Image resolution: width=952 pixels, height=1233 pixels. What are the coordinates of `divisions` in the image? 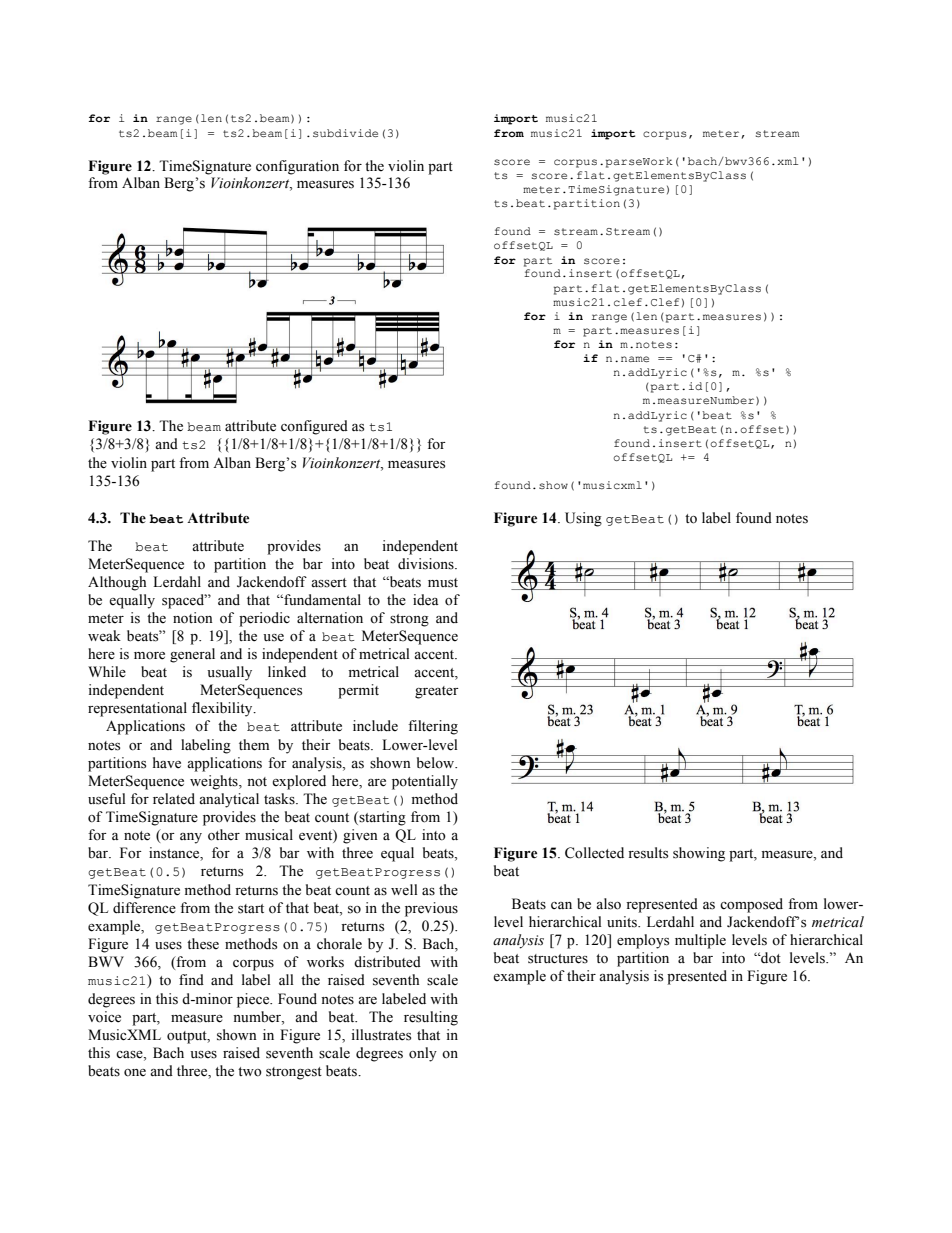 It's located at (427, 564).
